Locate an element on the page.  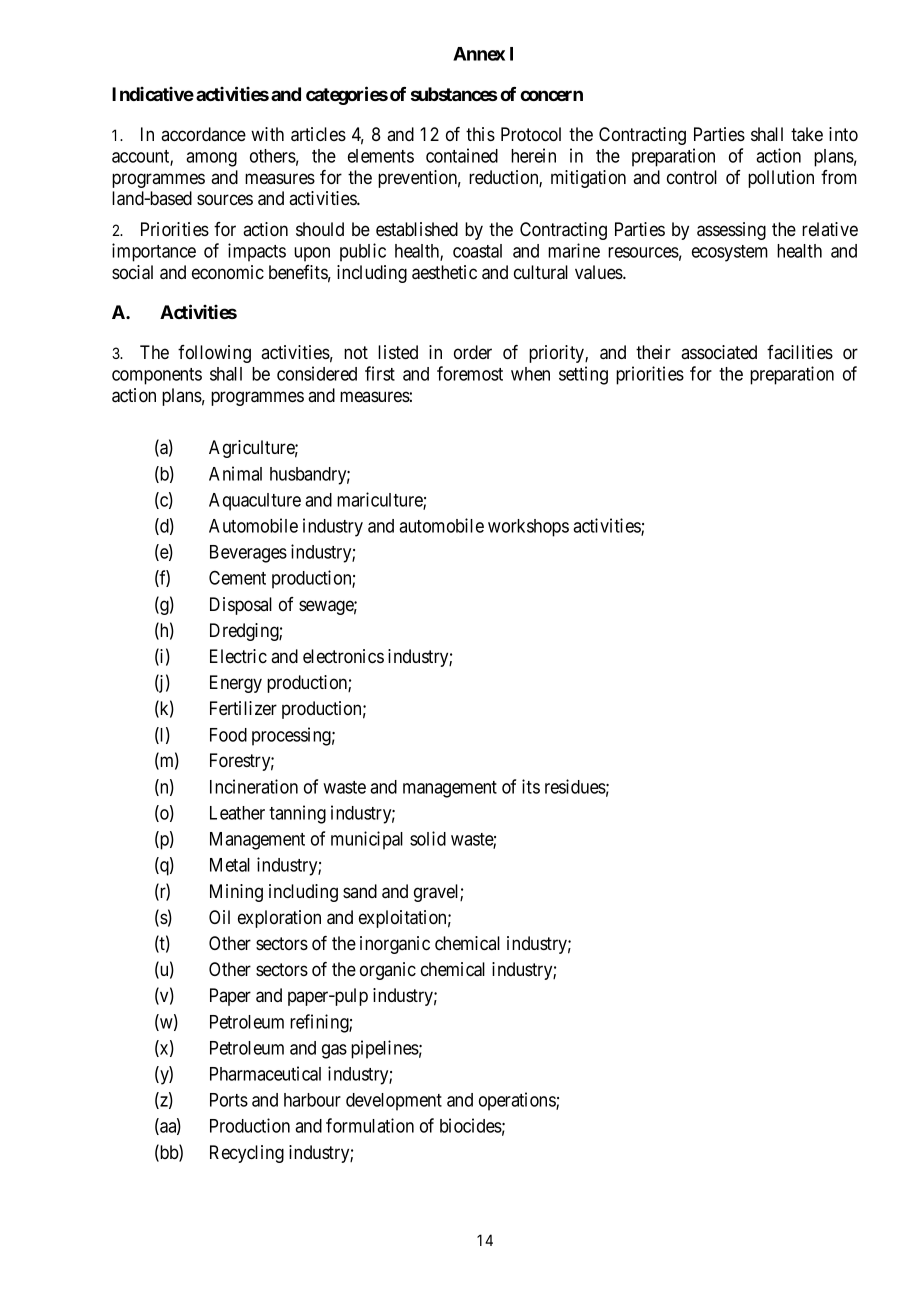
associated is located at coordinates (719, 352).
